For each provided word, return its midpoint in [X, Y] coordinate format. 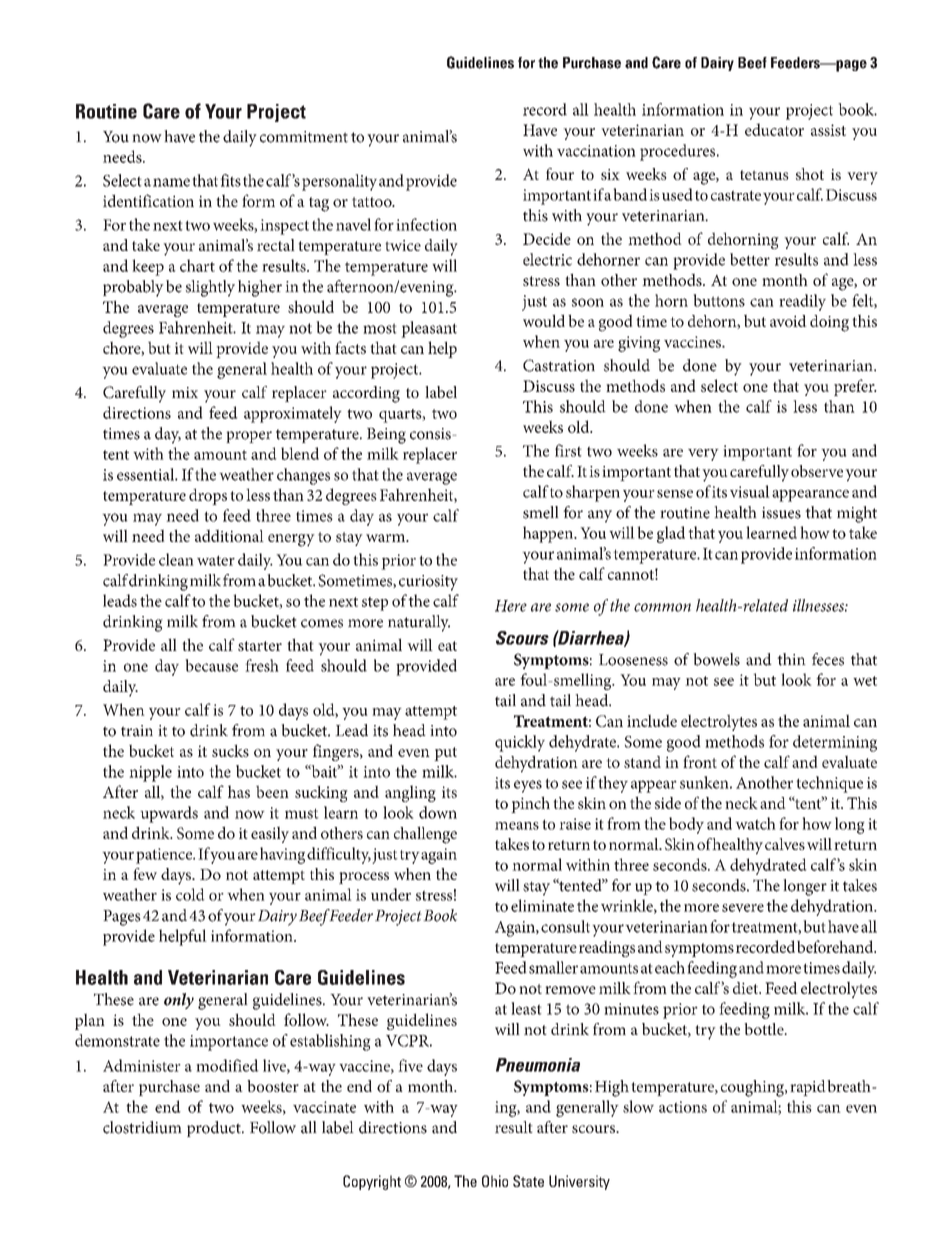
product [215, 1129]
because [211, 665]
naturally [419, 623]
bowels [716, 659]
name [171, 182]
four [560, 174]
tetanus [764, 175]
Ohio [495, 1181]
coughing [753, 1088]
